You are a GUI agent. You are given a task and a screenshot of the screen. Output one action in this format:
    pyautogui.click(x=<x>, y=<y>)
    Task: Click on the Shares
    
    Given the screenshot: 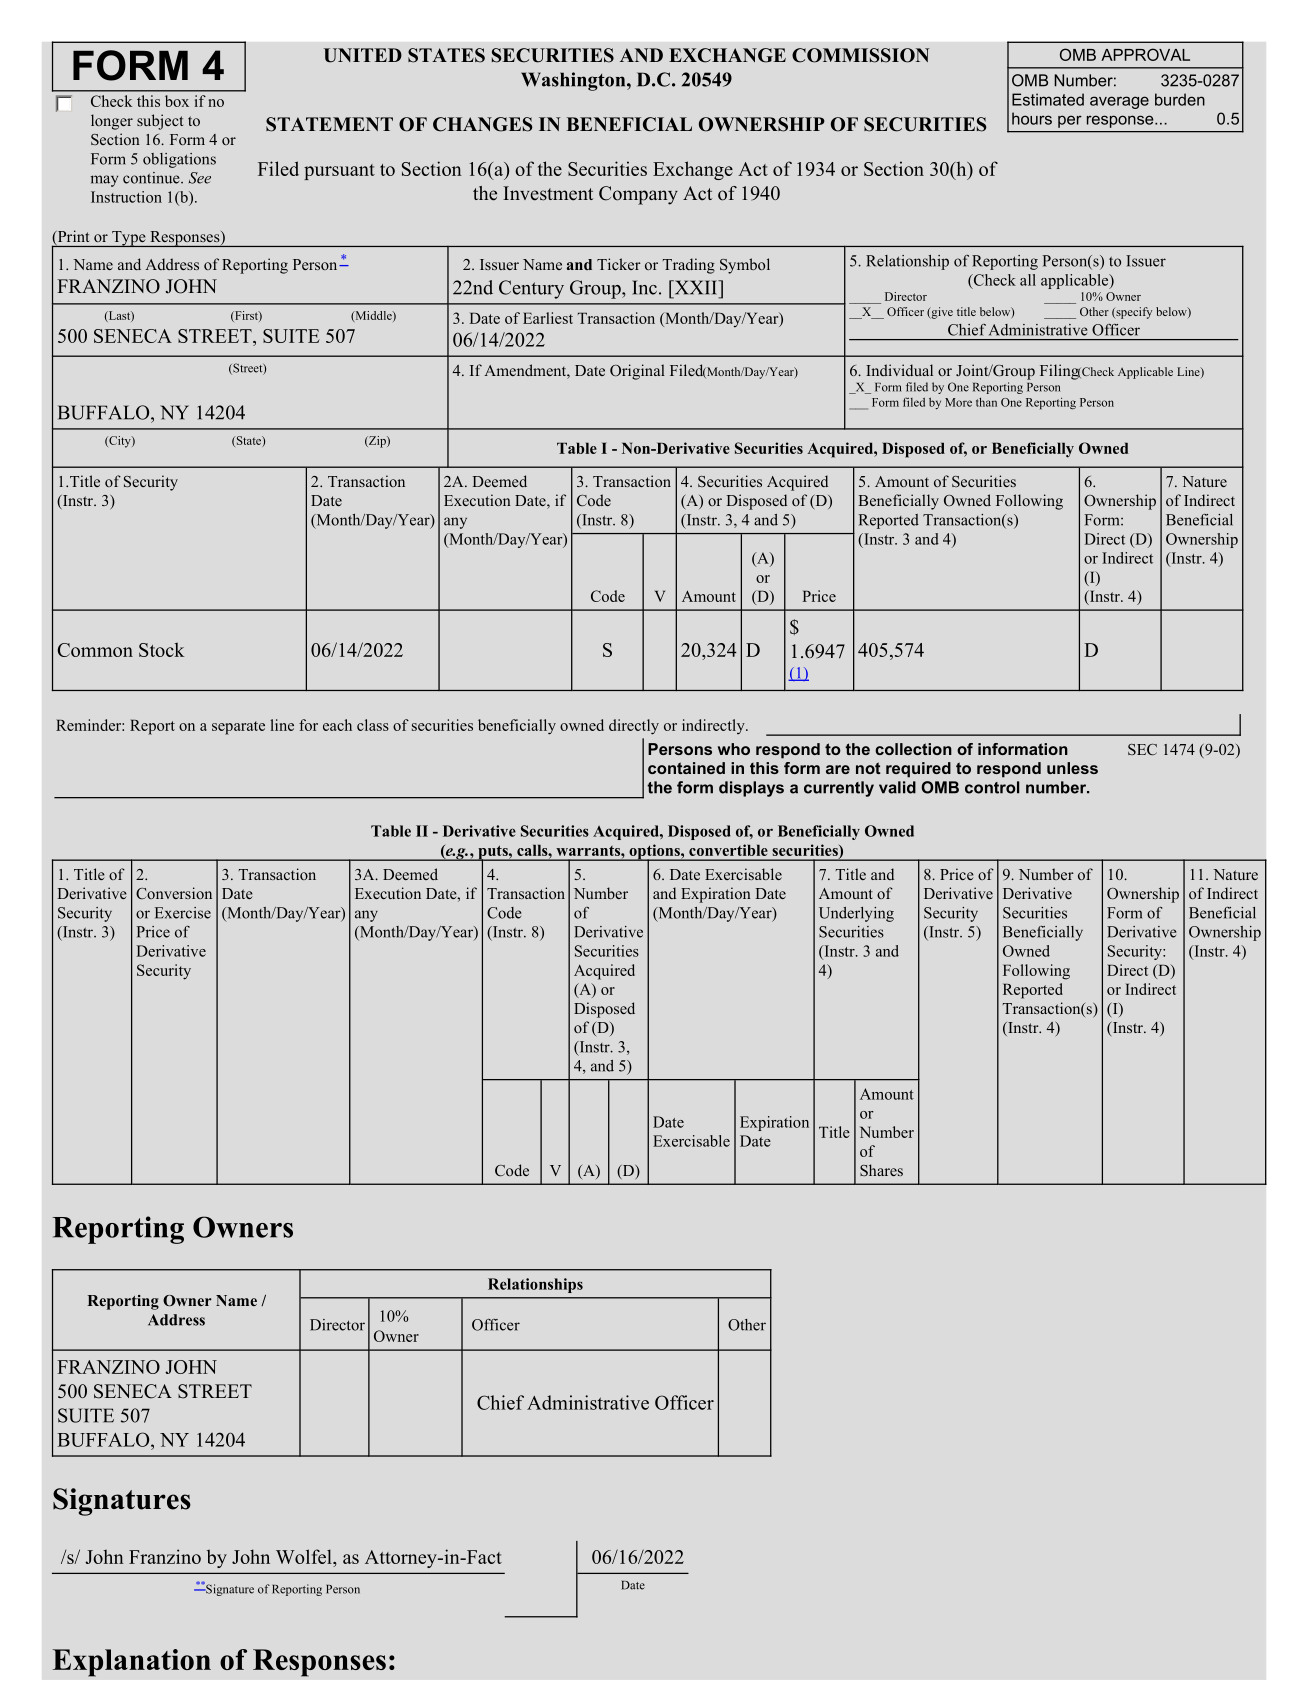 What is the action you would take?
    pyautogui.click(x=881, y=1170)
